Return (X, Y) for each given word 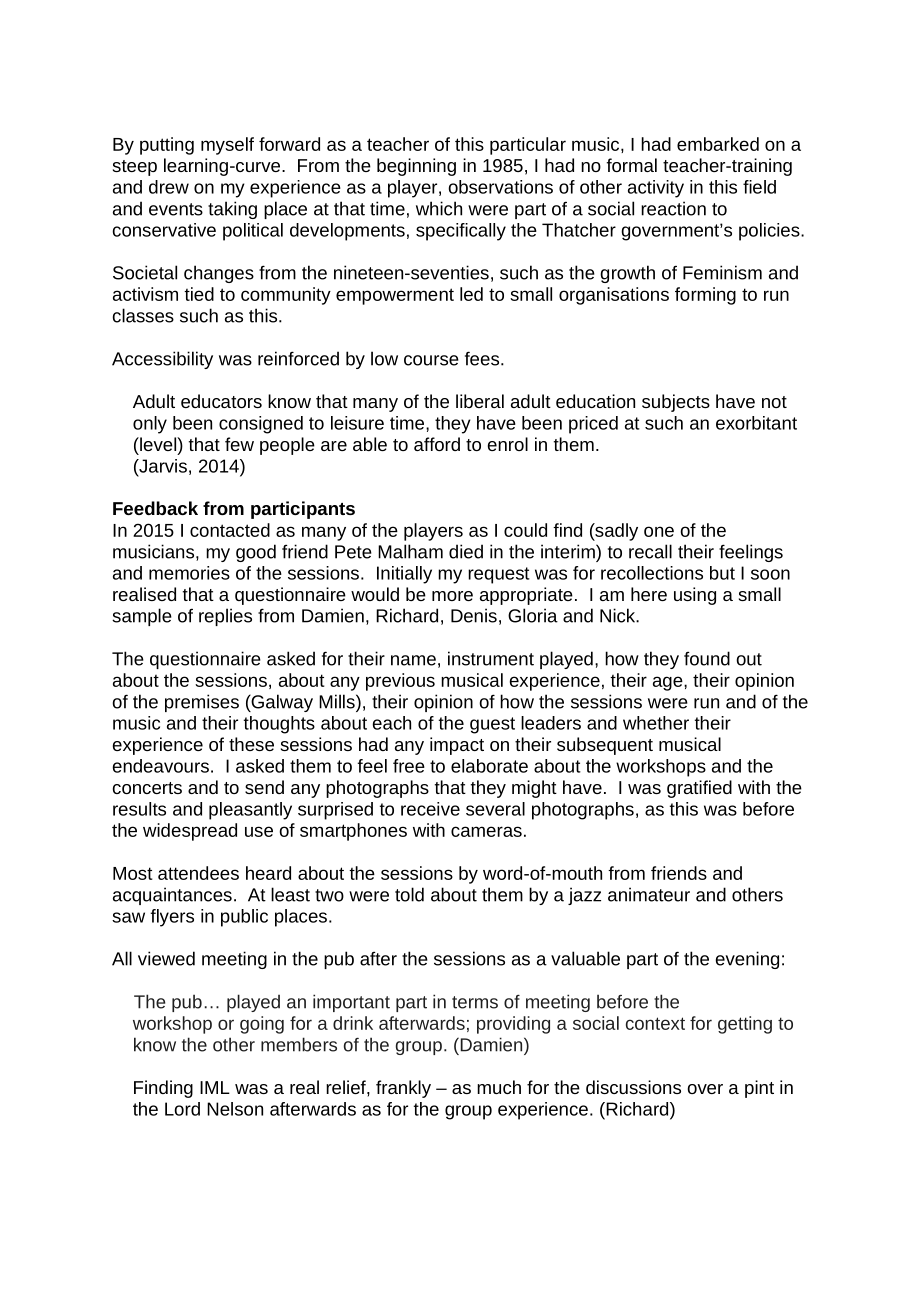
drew (169, 187)
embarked (718, 144)
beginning (416, 167)
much (499, 1087)
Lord (182, 1109)
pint (759, 1089)
